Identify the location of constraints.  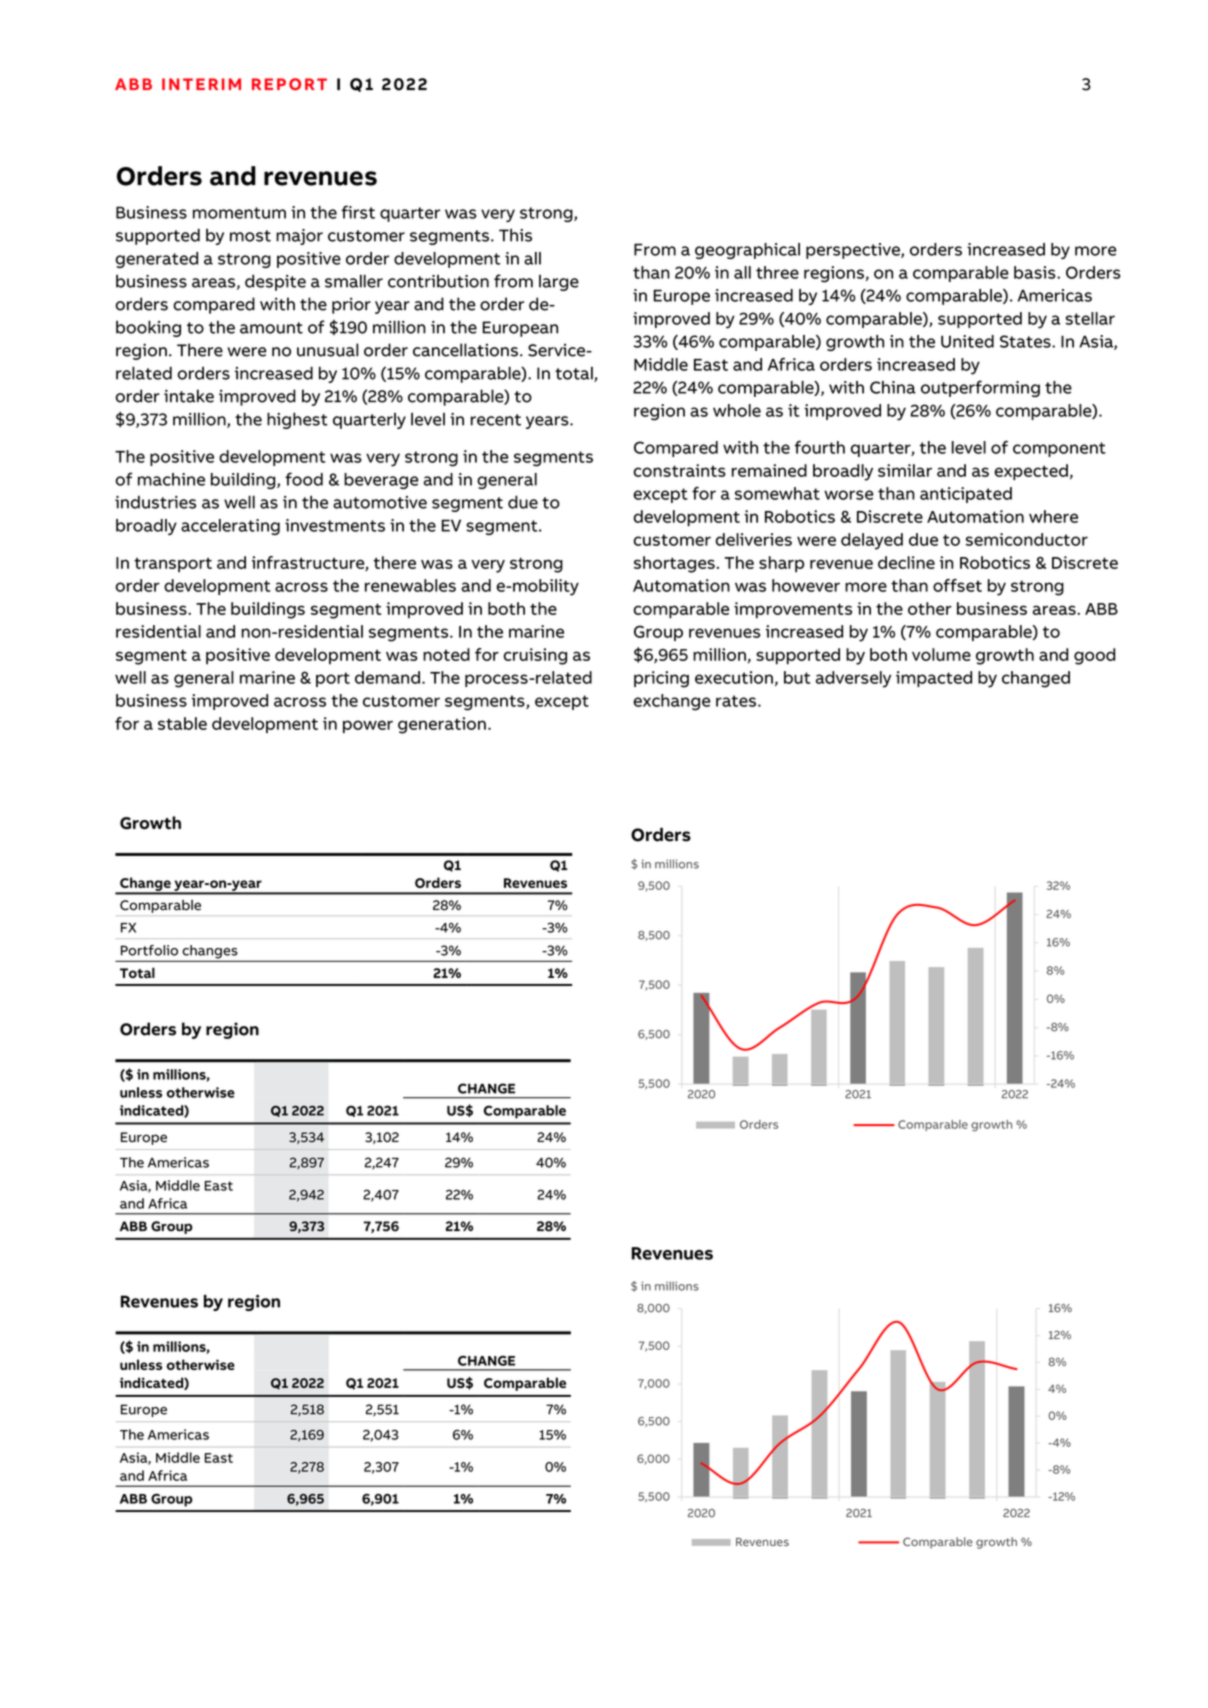
(680, 470).
